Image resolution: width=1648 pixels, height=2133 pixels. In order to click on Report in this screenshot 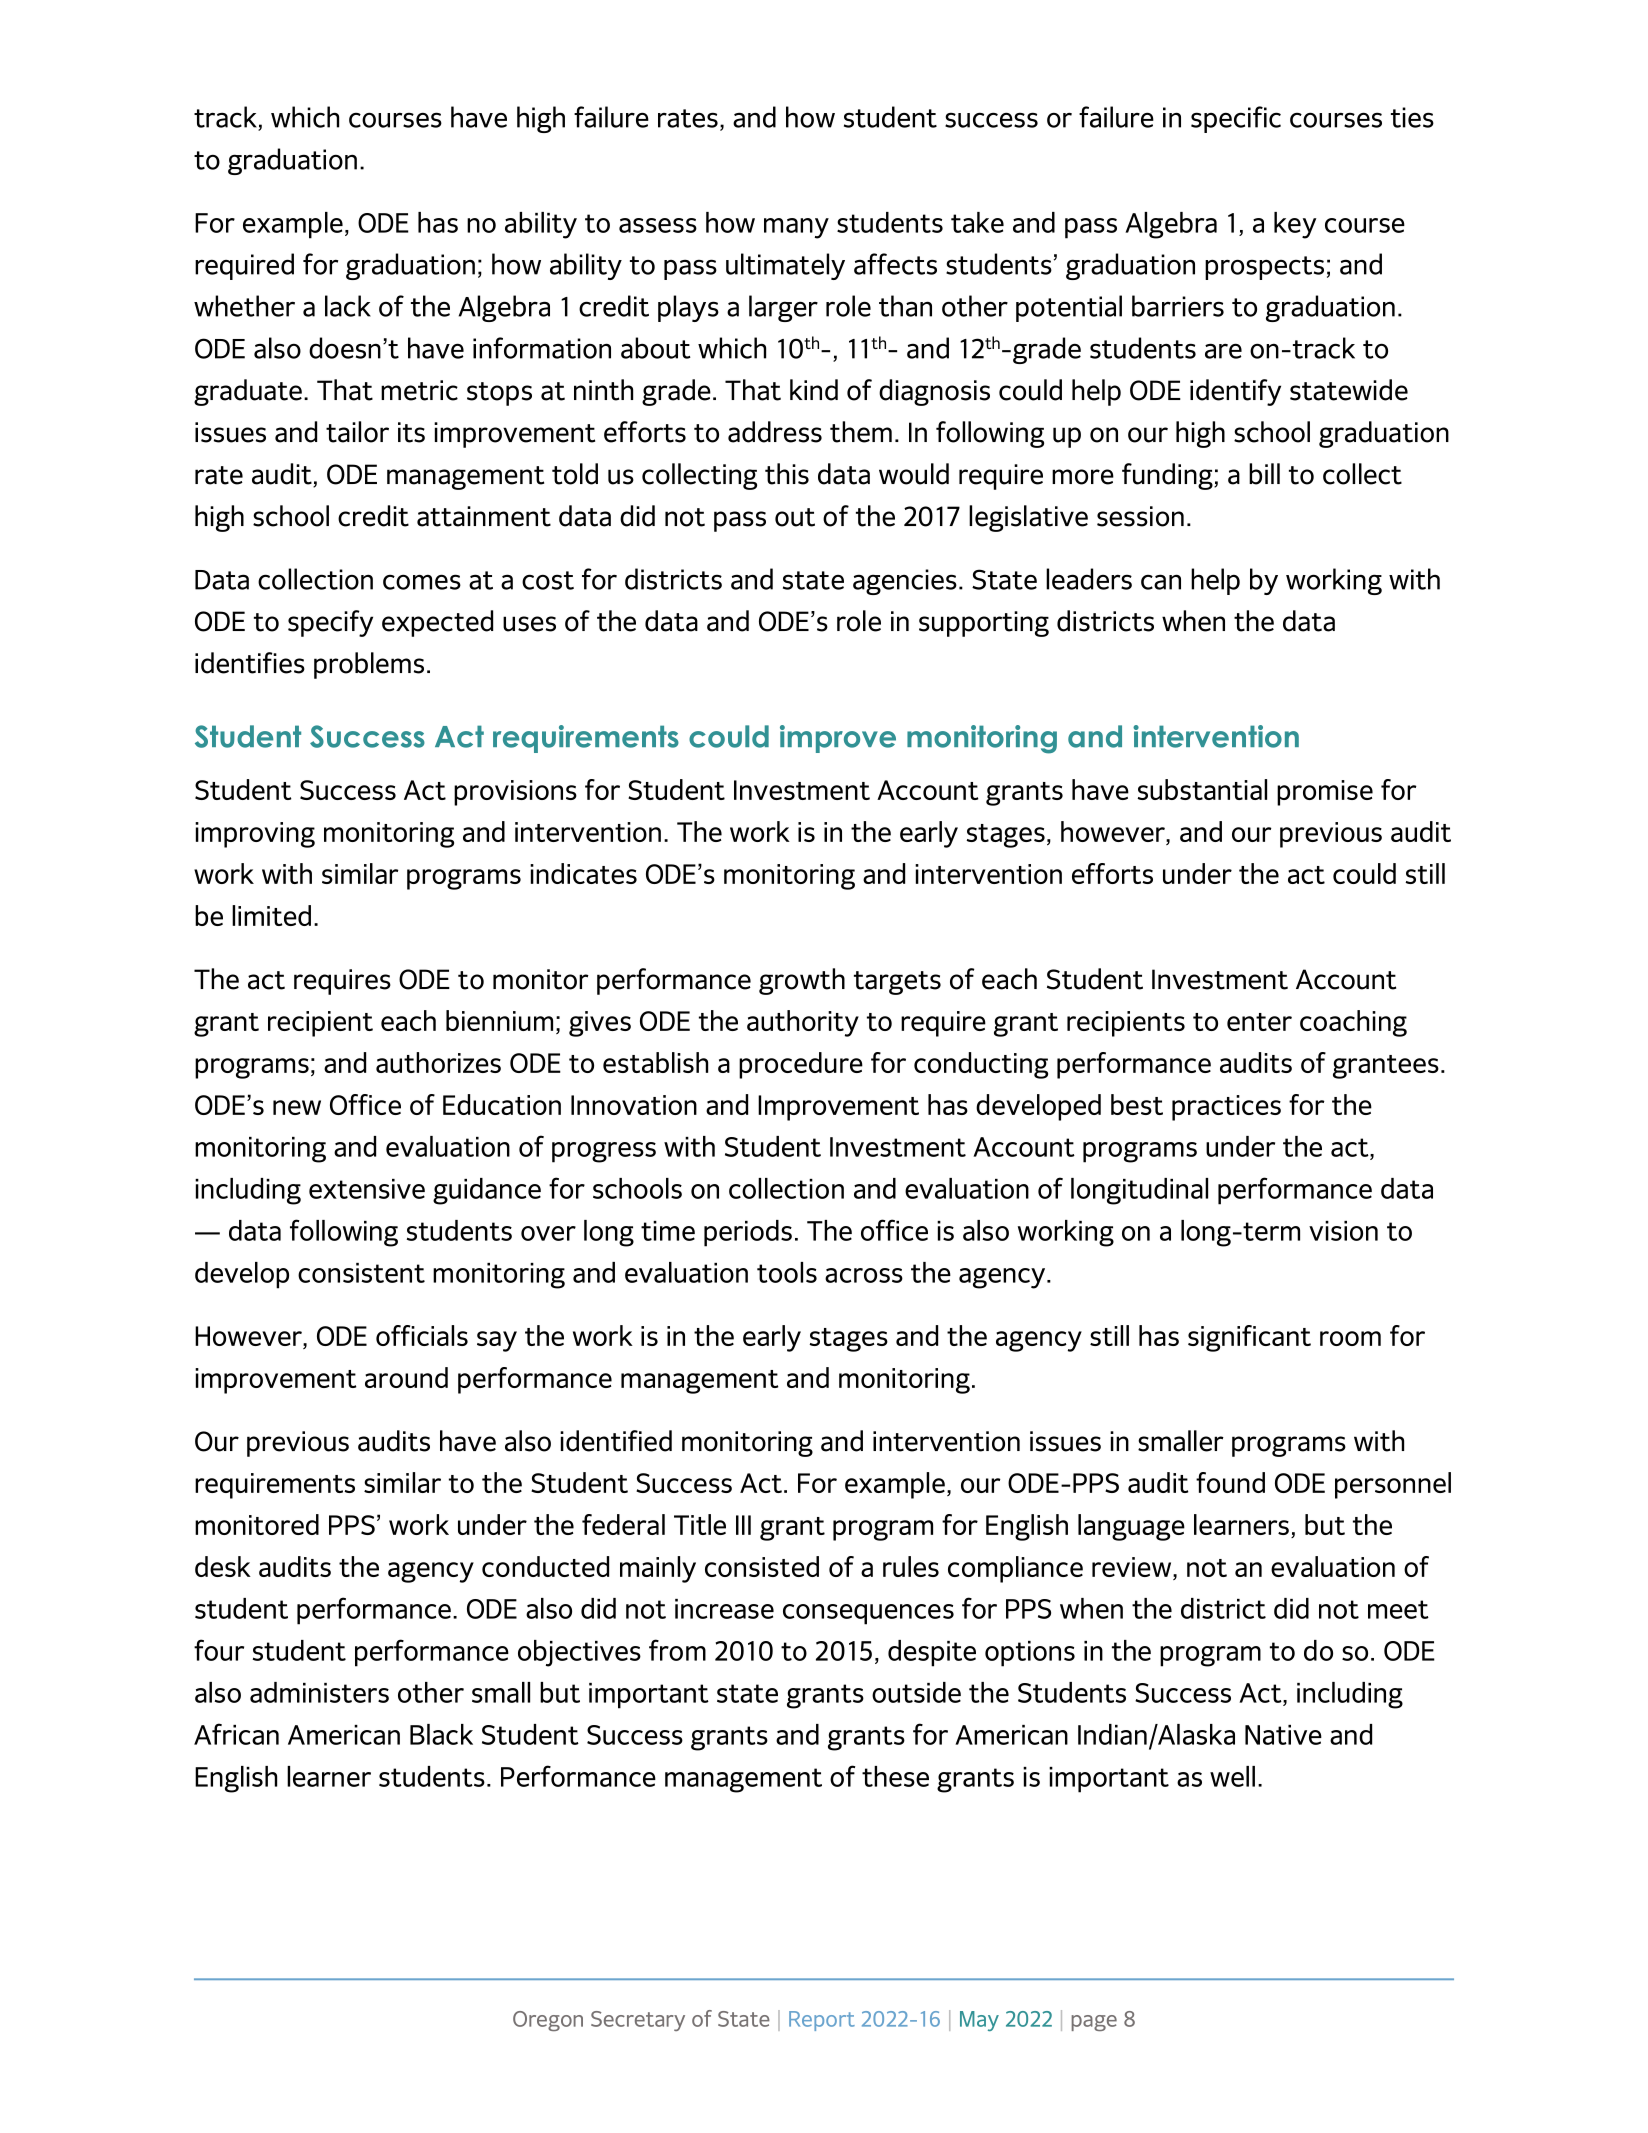, I will do `click(822, 2021)`.
